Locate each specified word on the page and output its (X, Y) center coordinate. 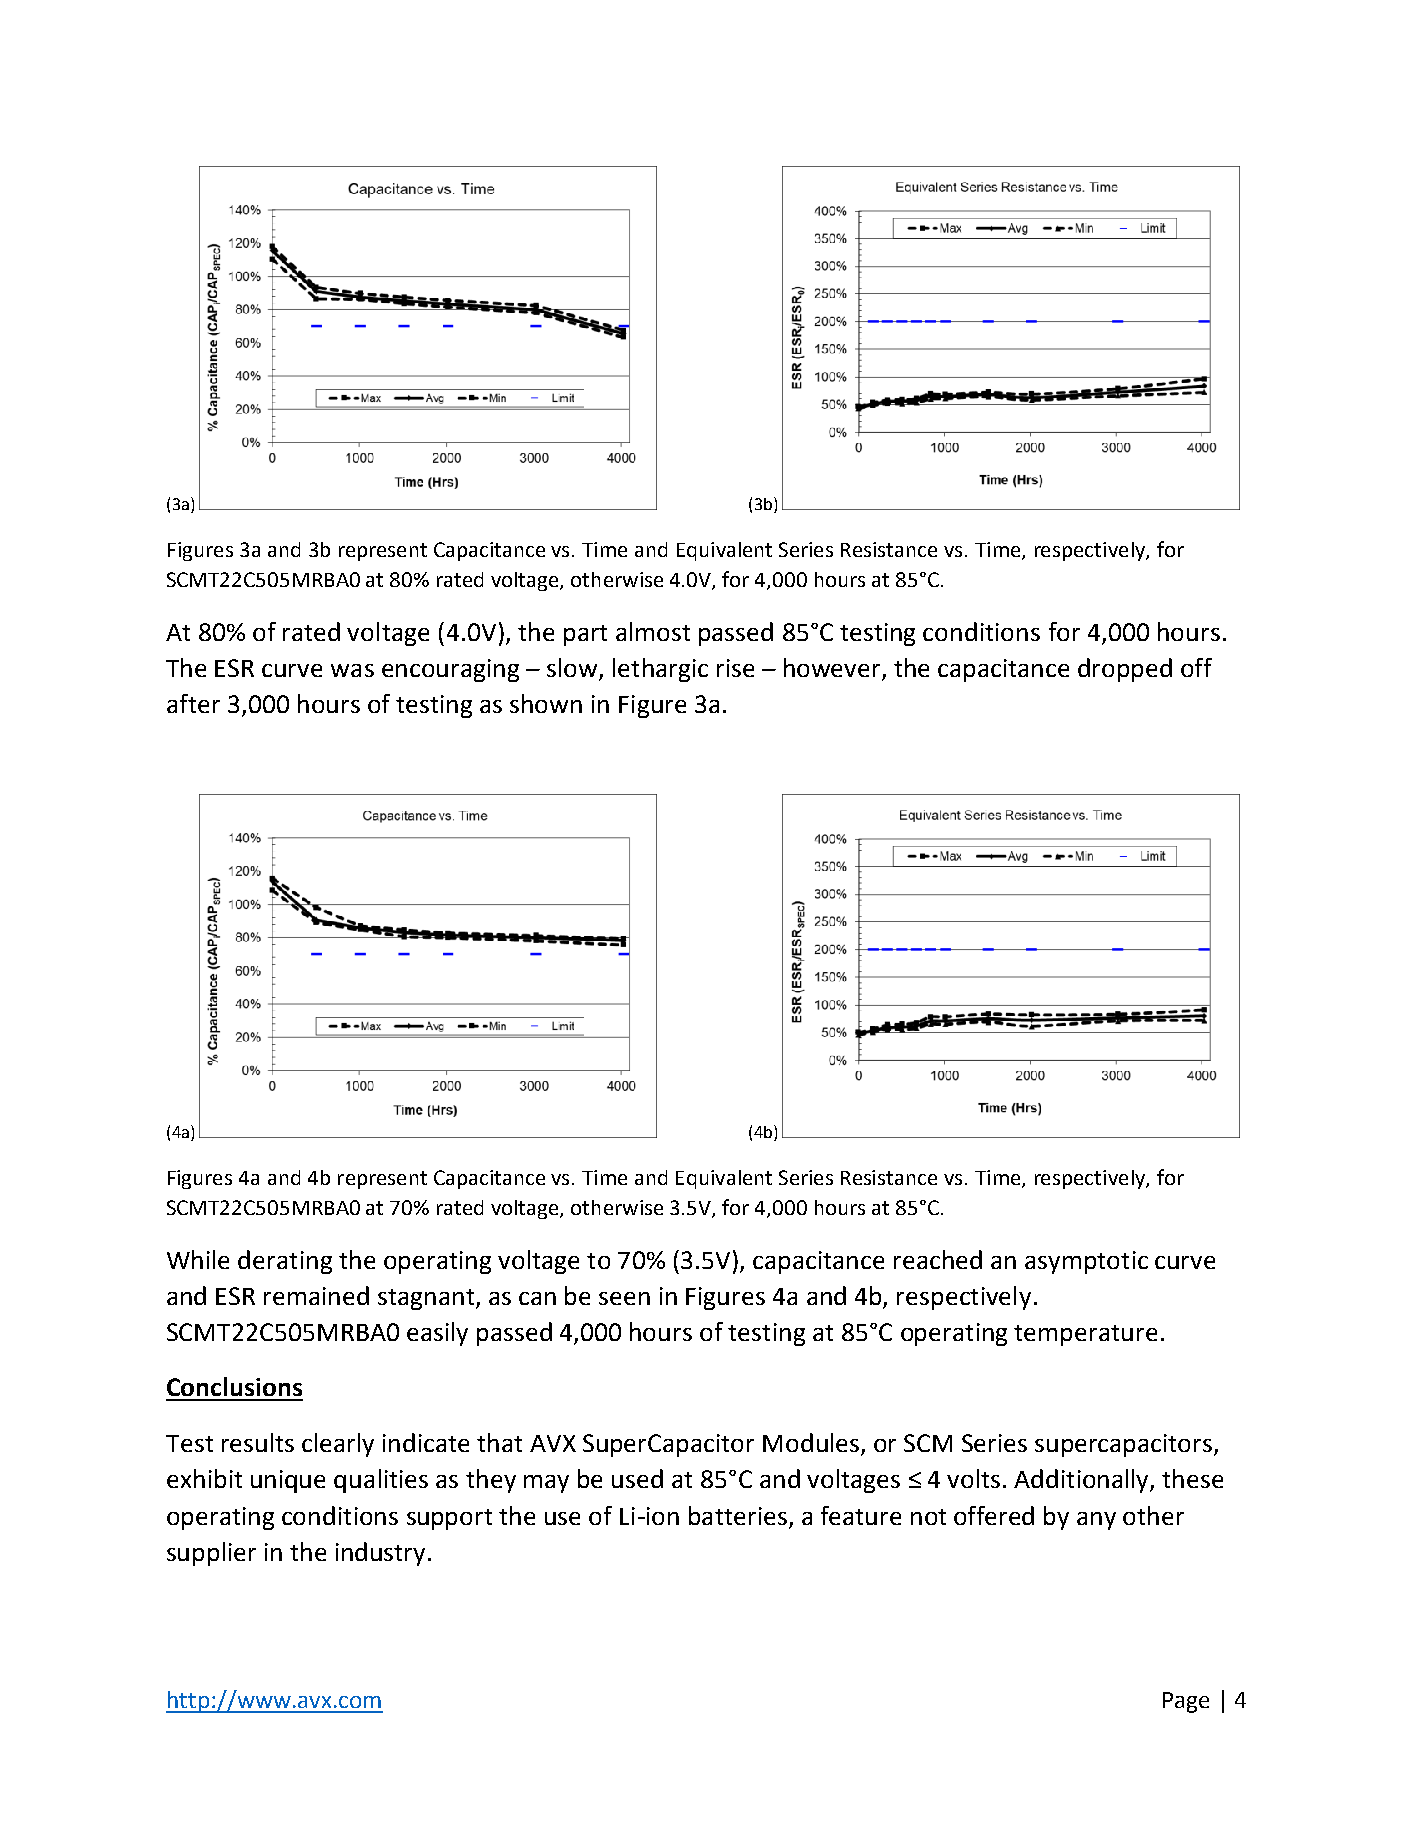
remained (316, 1295)
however (833, 669)
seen (624, 1298)
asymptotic (1086, 1262)
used (637, 1478)
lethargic (660, 670)
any (1096, 1521)
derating (285, 1262)
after (193, 703)
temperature (1085, 1335)
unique (288, 1481)
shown (546, 703)
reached (938, 1259)
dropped (1125, 670)
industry (380, 1554)
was (352, 670)
